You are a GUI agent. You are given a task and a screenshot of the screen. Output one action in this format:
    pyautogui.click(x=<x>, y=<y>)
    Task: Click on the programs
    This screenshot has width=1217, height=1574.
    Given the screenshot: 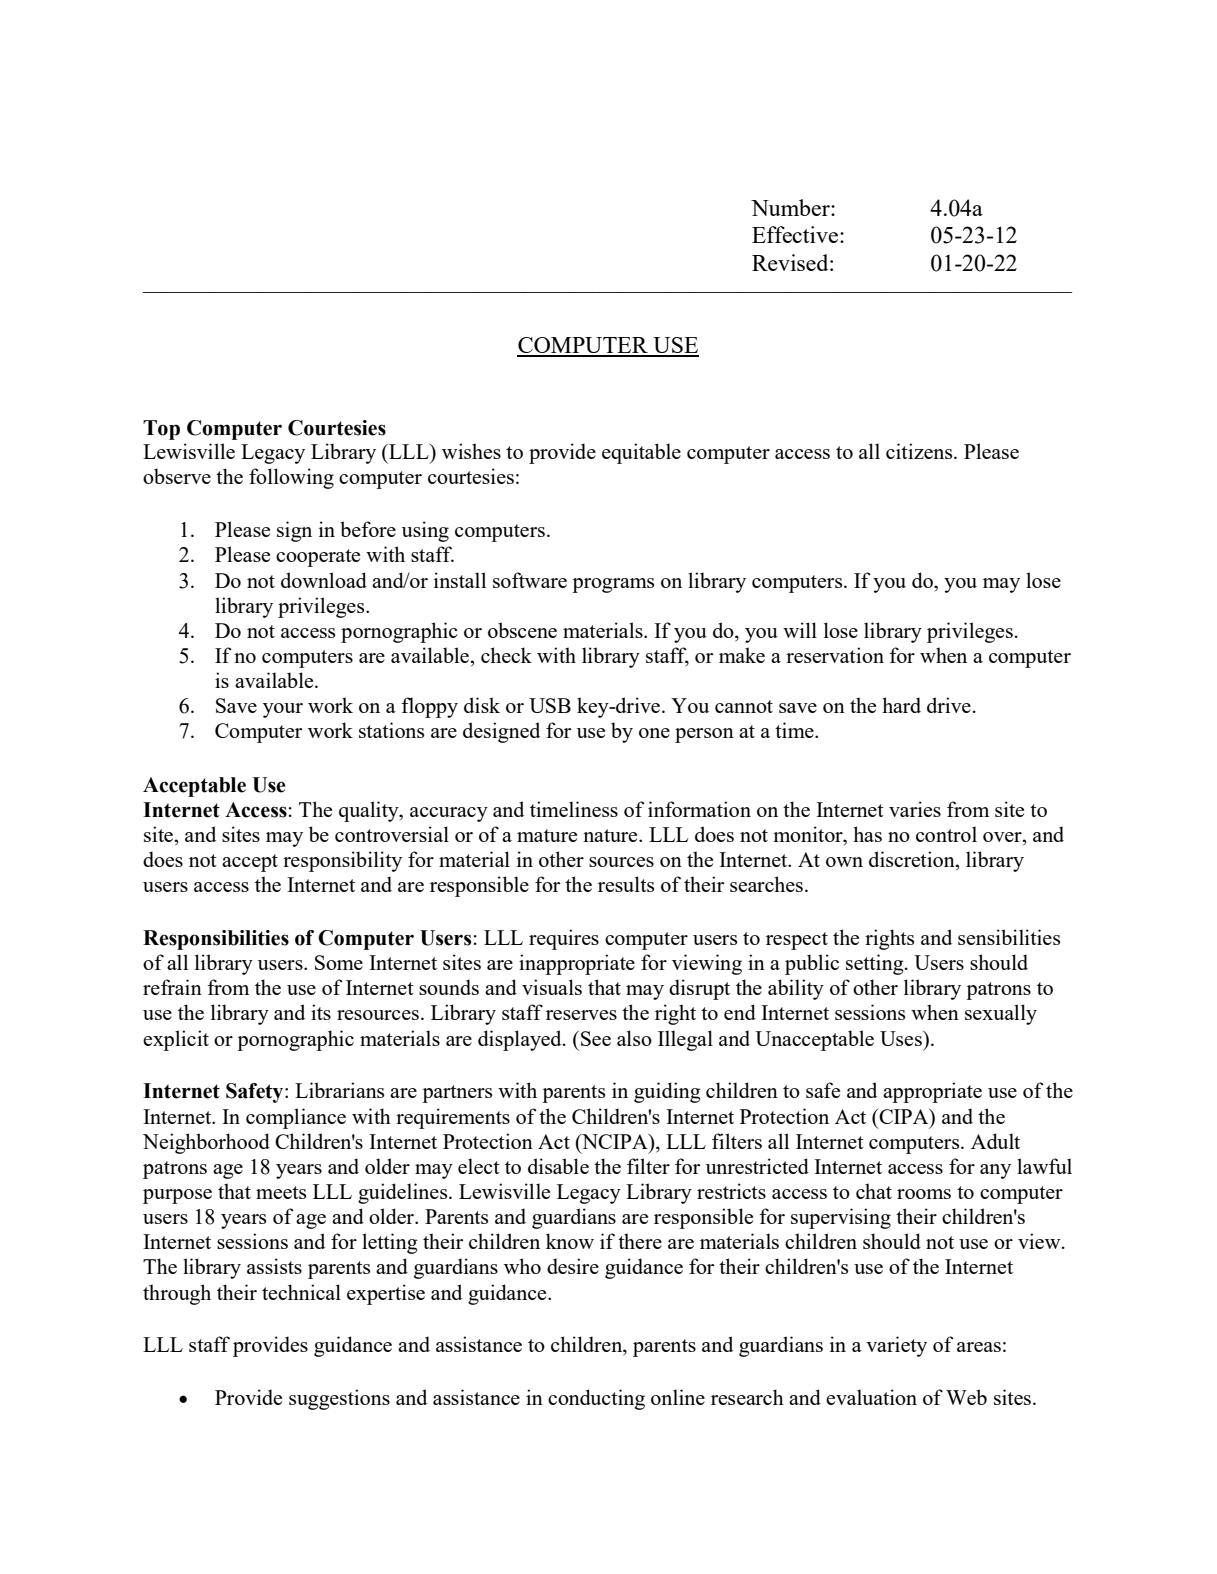 What is the action you would take?
    pyautogui.click(x=613, y=585)
